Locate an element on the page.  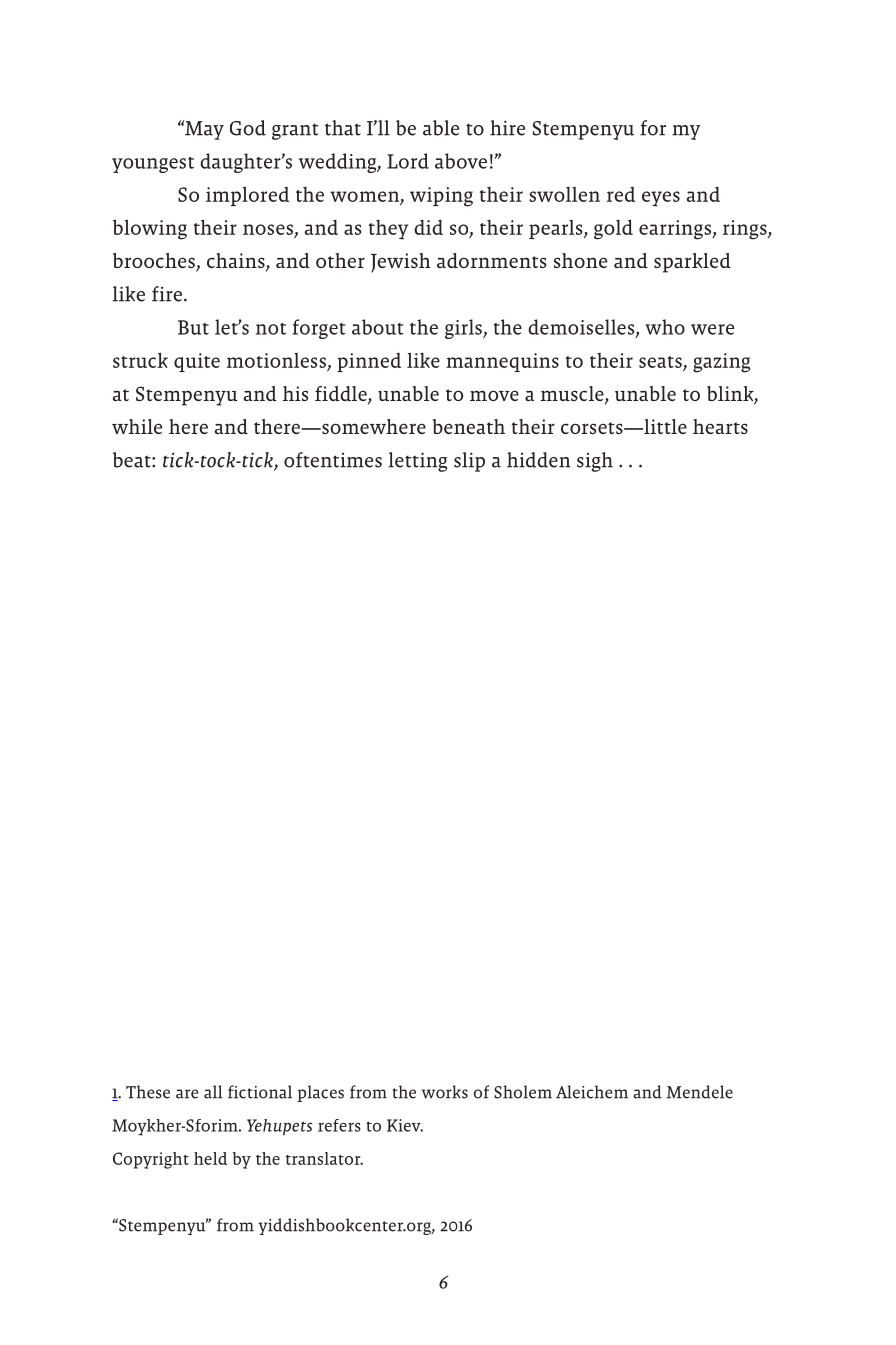
held is located at coordinates (210, 1158).
